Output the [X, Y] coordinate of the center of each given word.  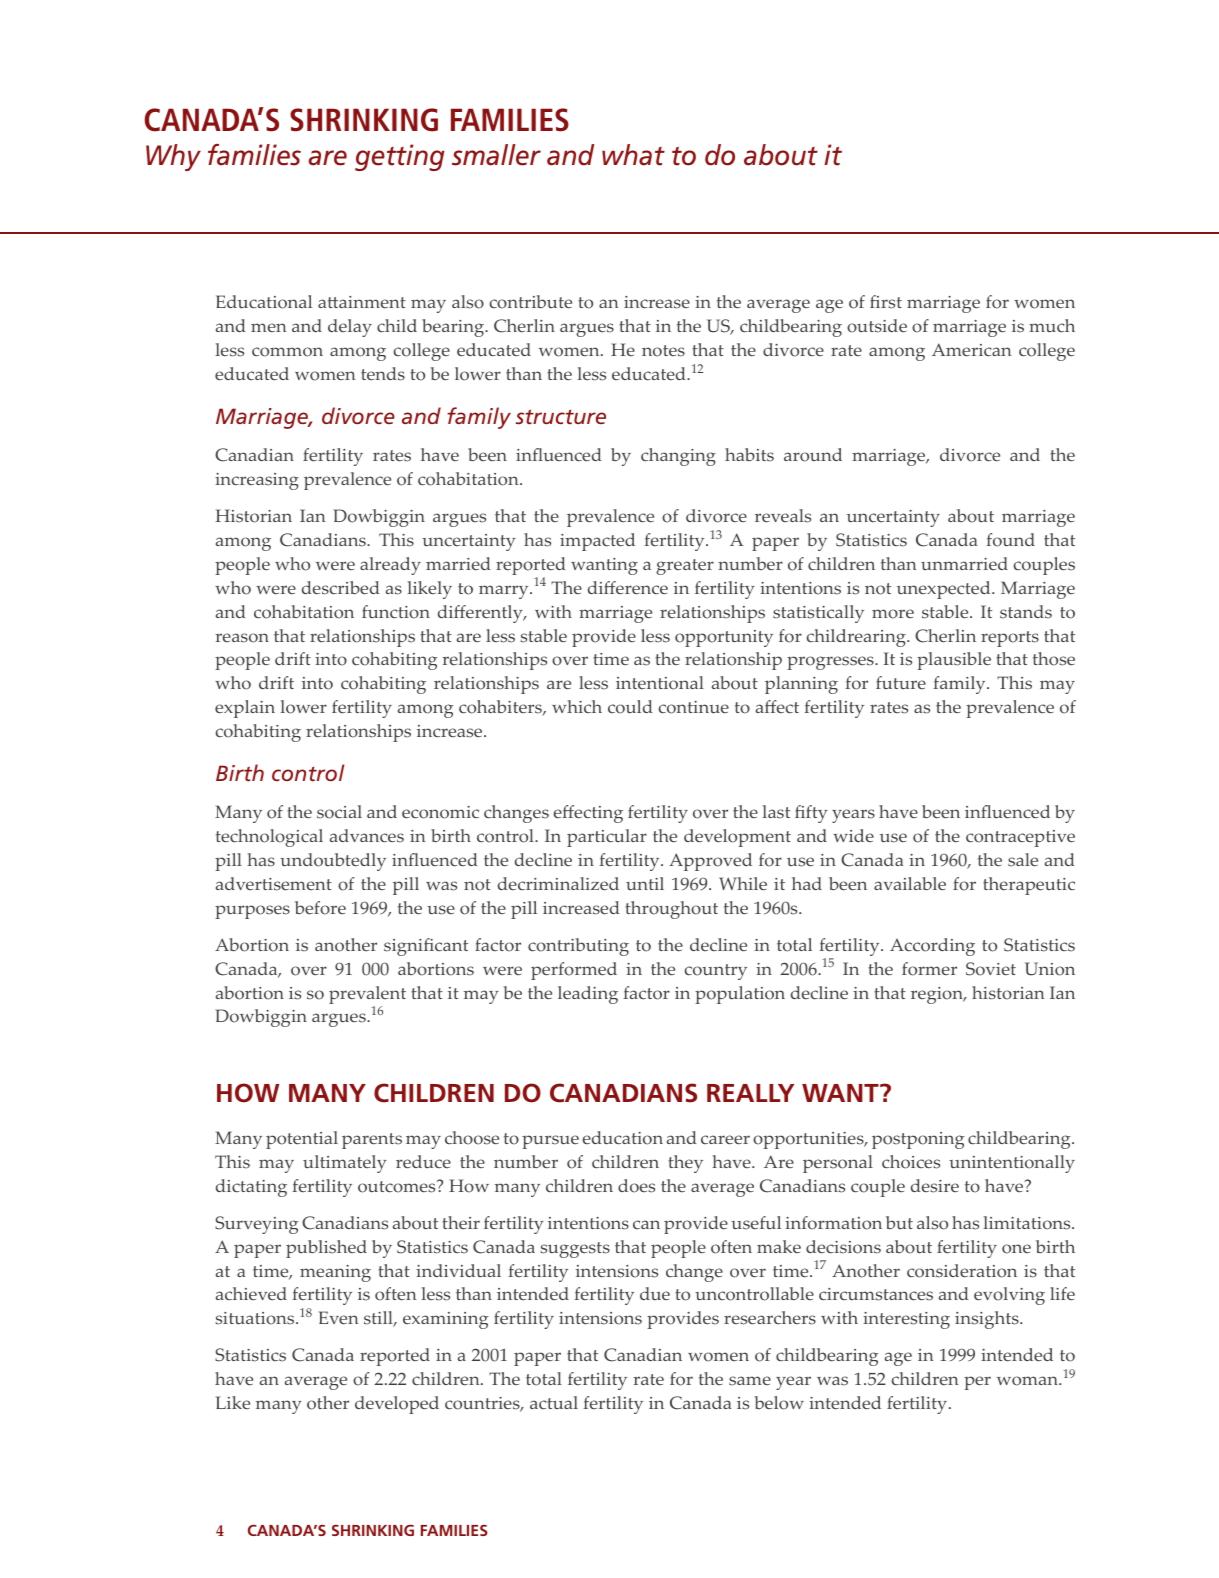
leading [588, 995]
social [339, 812]
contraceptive [1020, 838]
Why [173, 157]
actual [554, 1402]
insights [988, 1320]
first [886, 302]
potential [302, 1140]
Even [339, 1318]
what [633, 155]
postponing [918, 1140]
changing [678, 457]
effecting [588, 814]
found [1010, 540]
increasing [257, 481]
